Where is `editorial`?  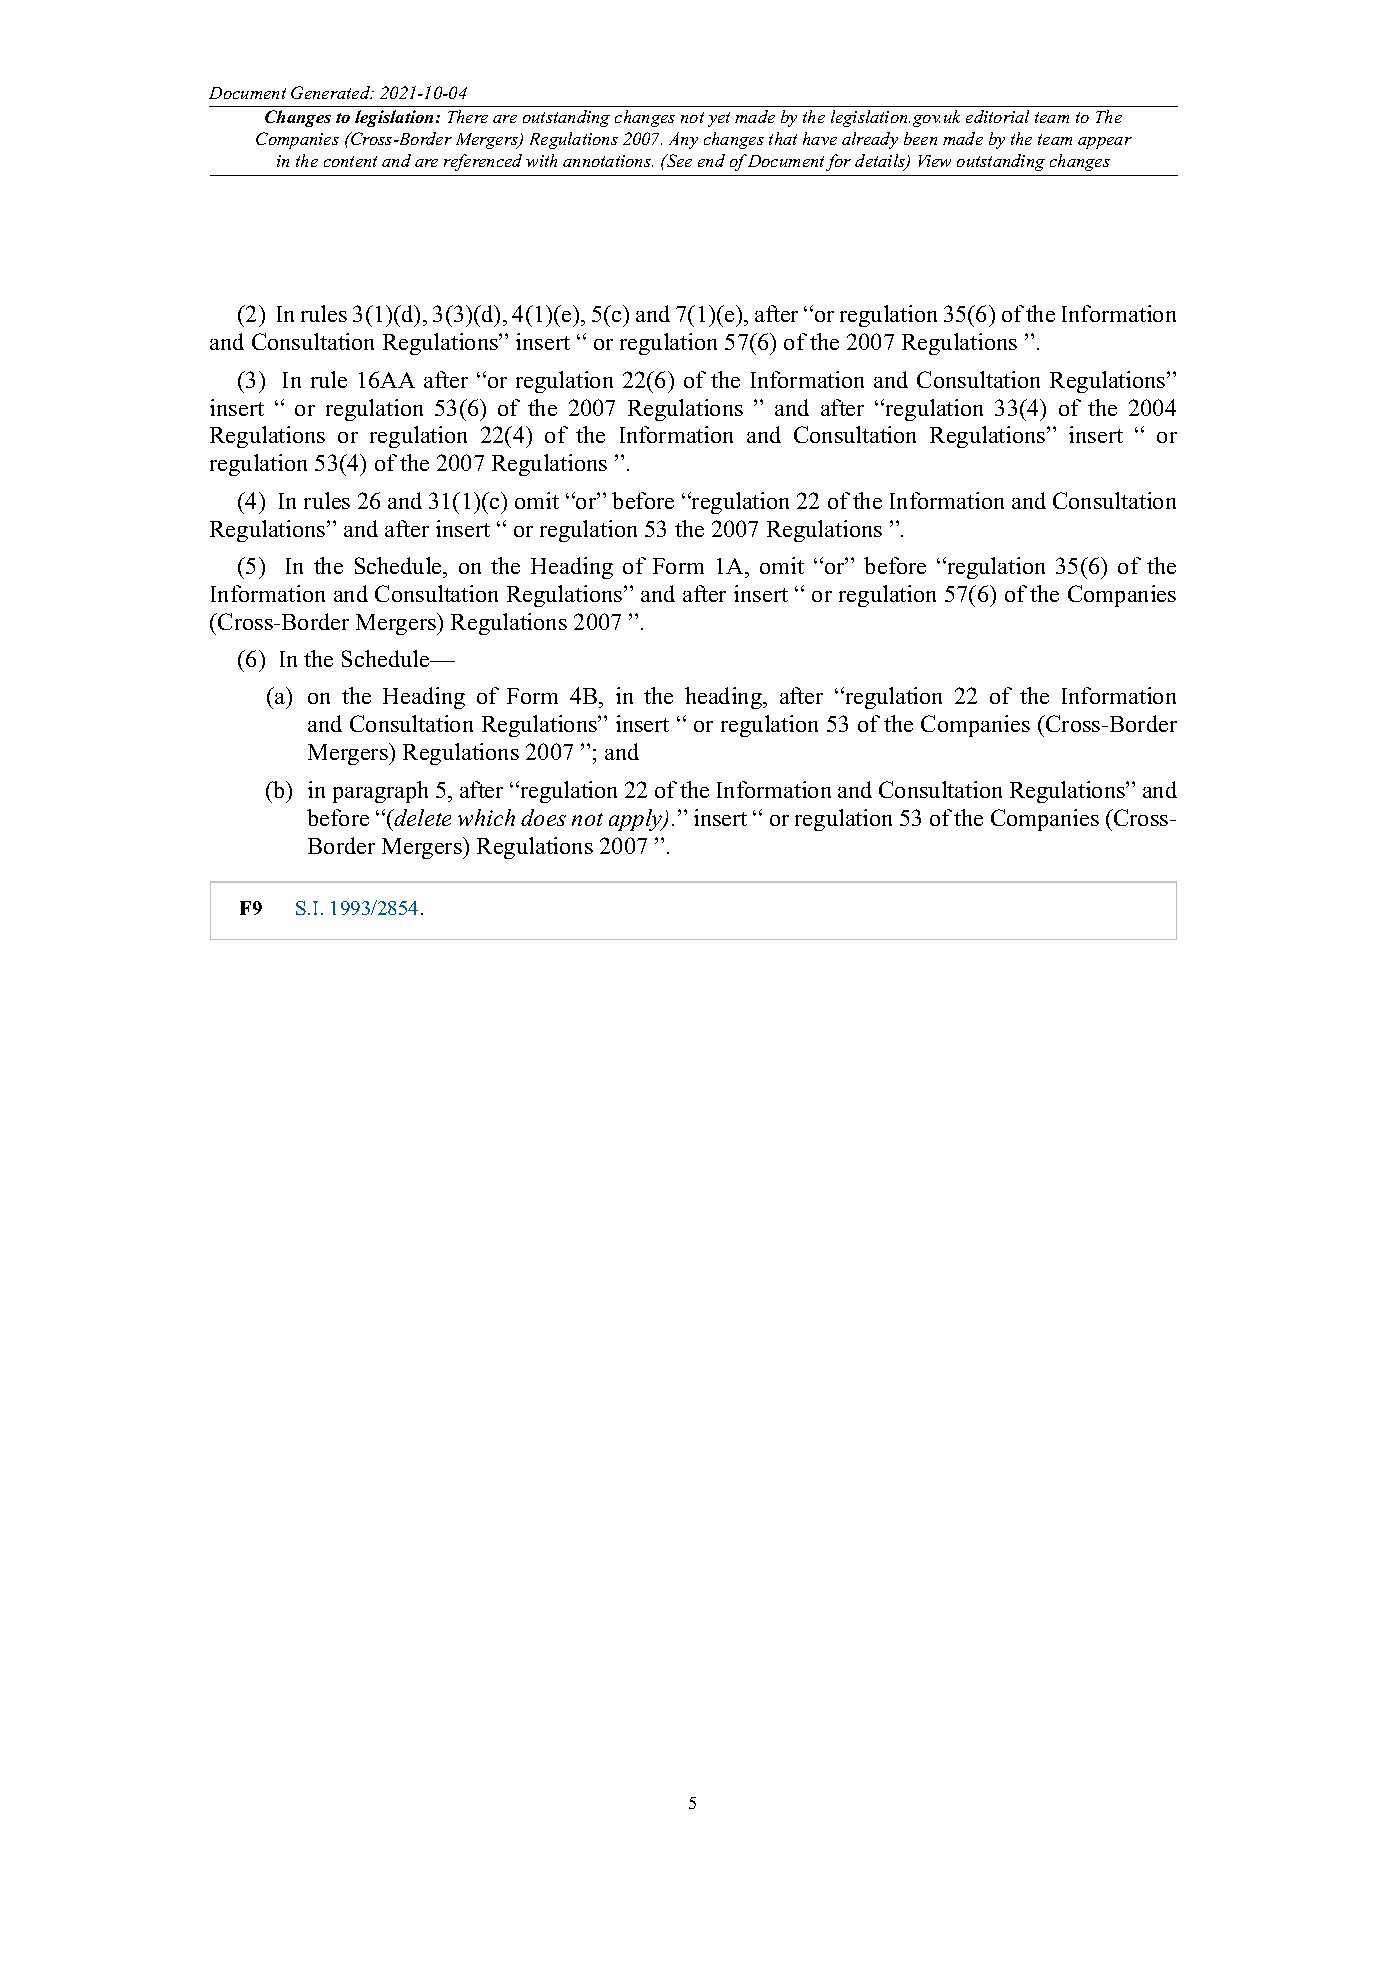 editorial is located at coordinates (997, 116).
